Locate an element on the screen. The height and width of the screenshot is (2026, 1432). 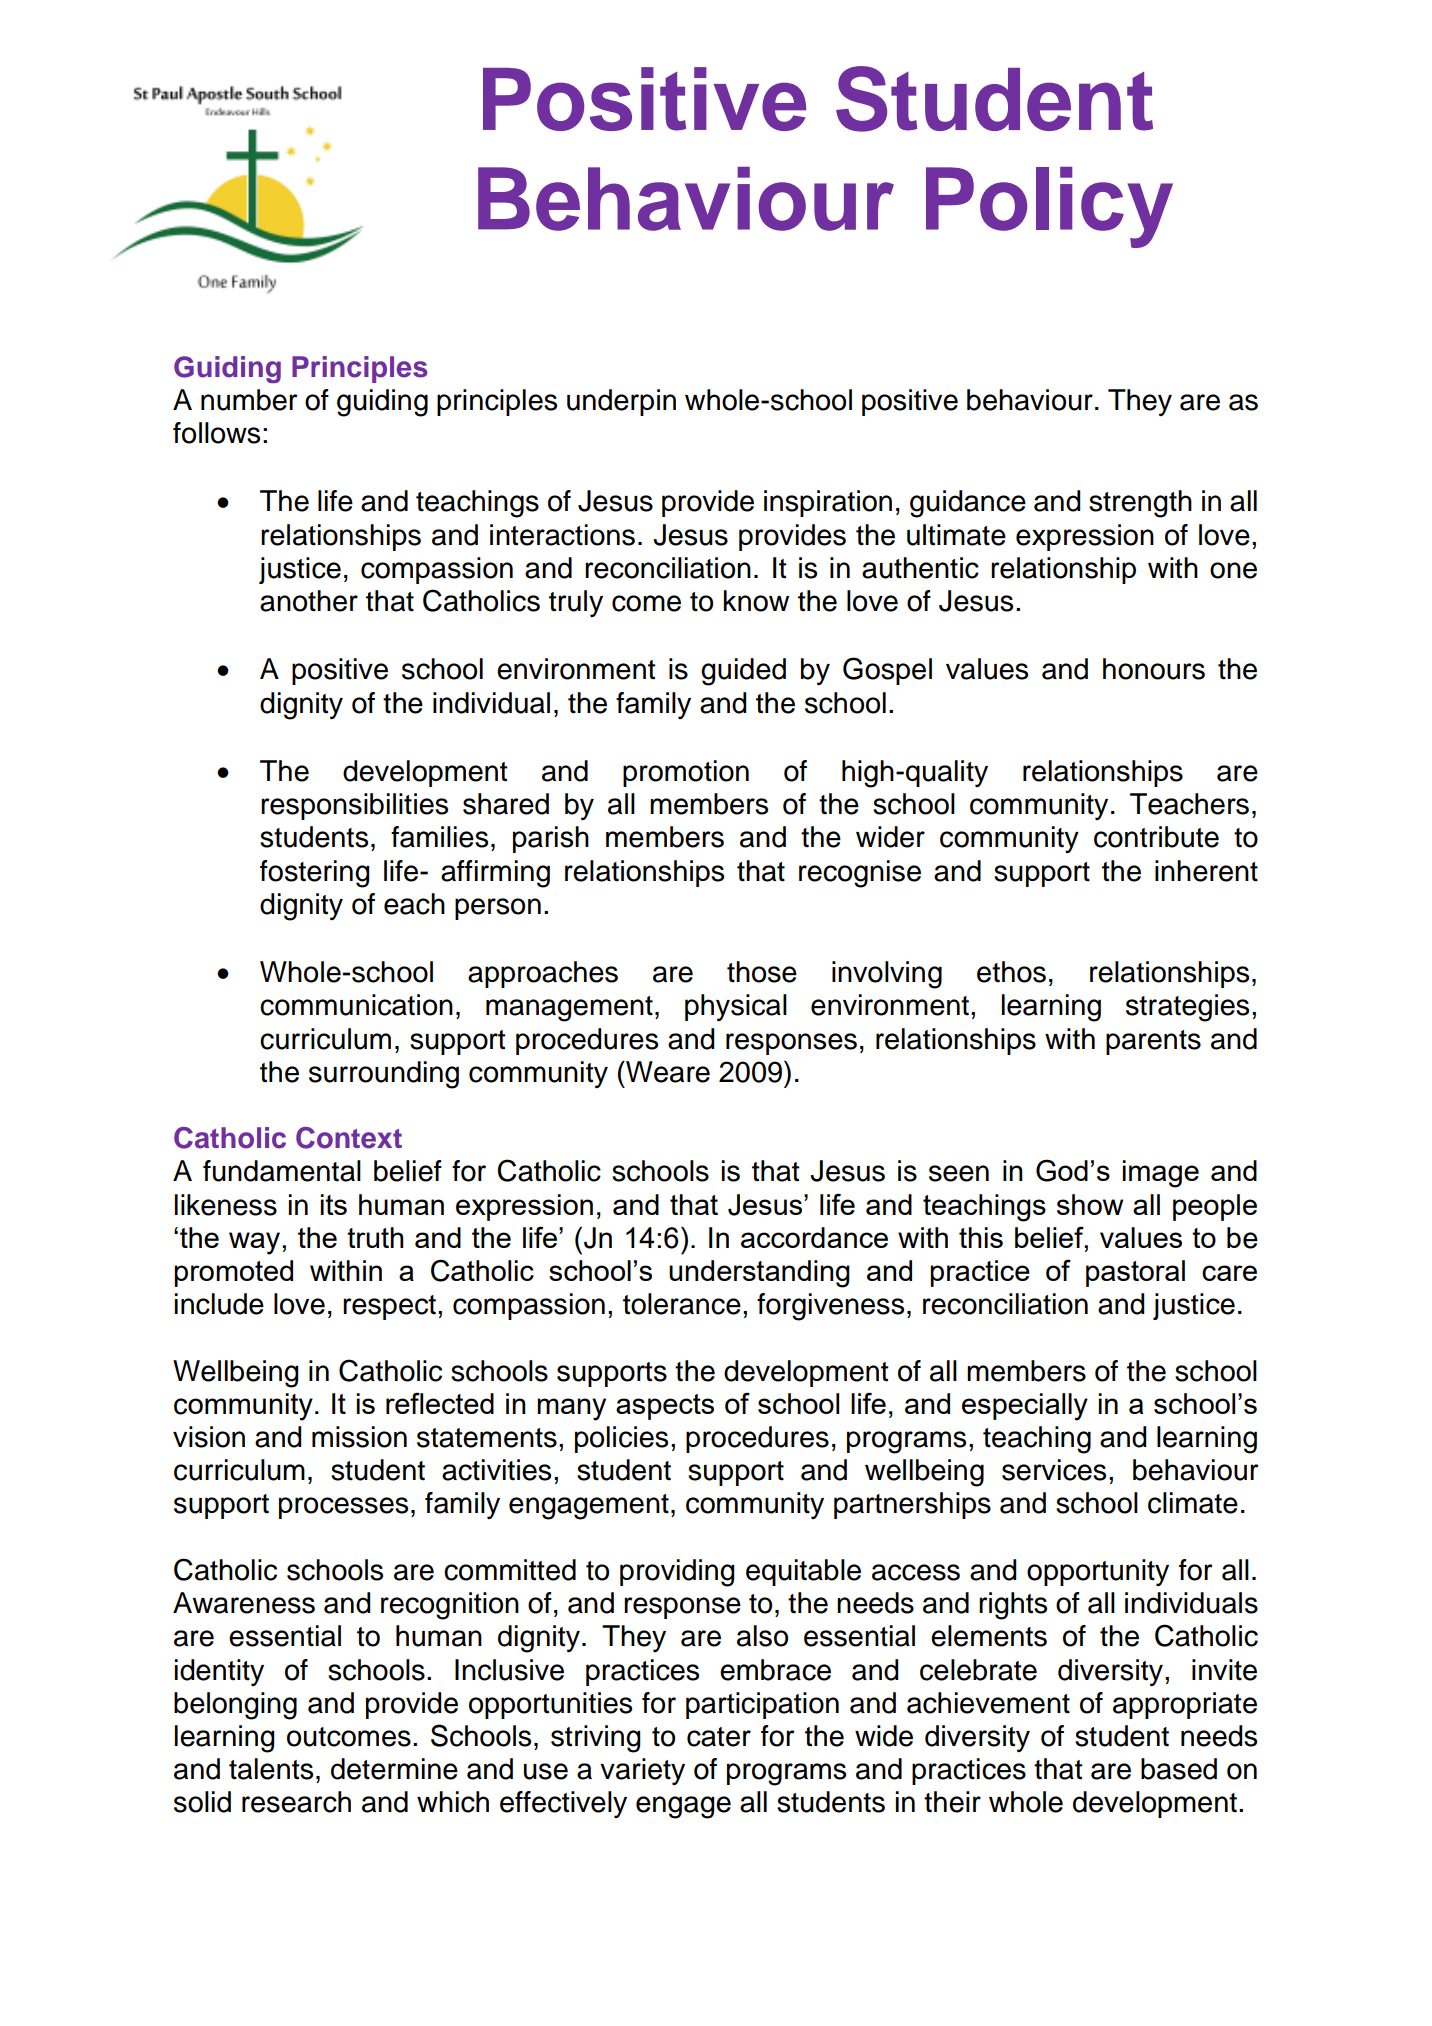
talents is located at coordinates (271, 1769).
